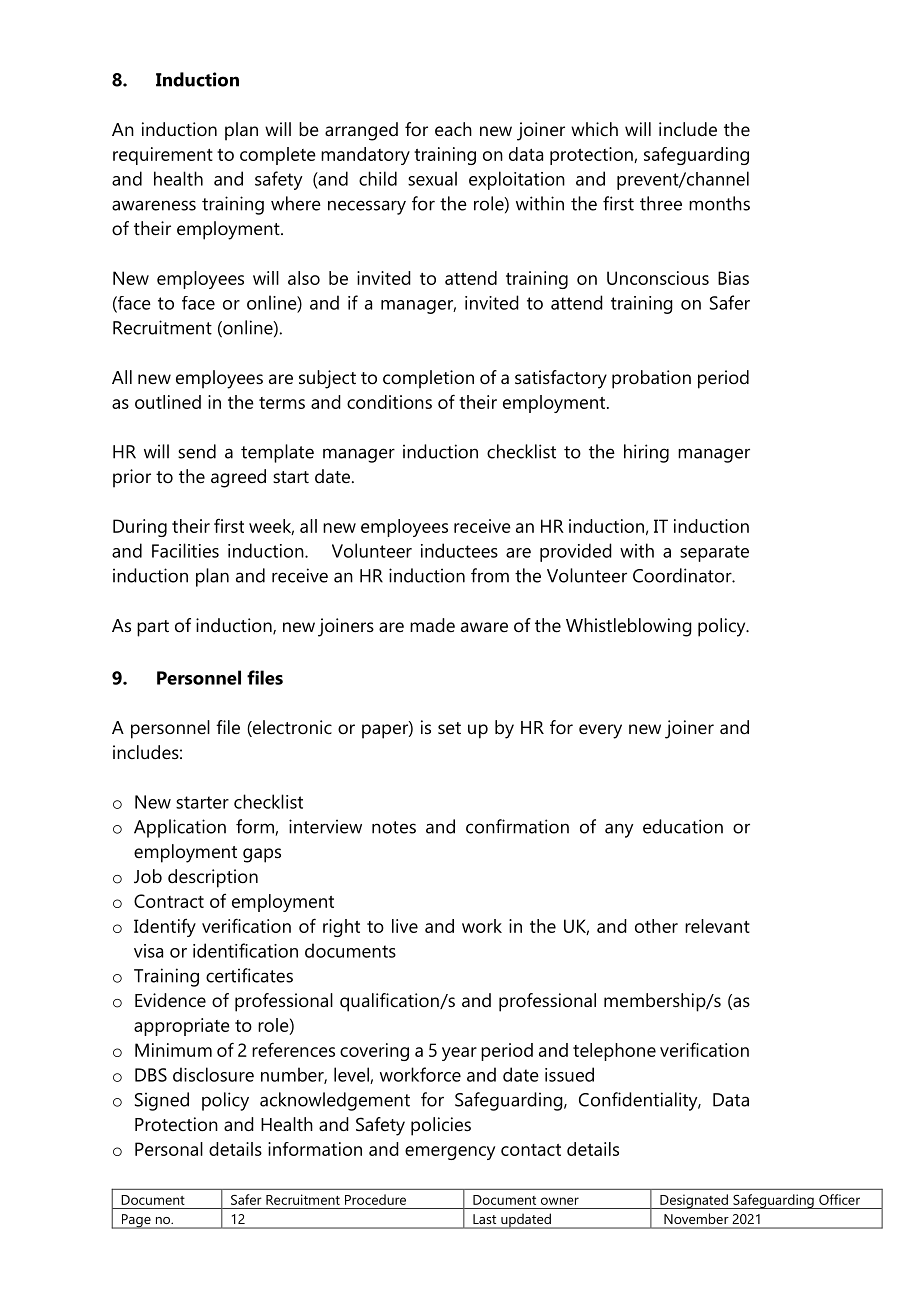  What do you see at coordinates (719, 203) in the screenshot?
I see `months` at bounding box center [719, 203].
